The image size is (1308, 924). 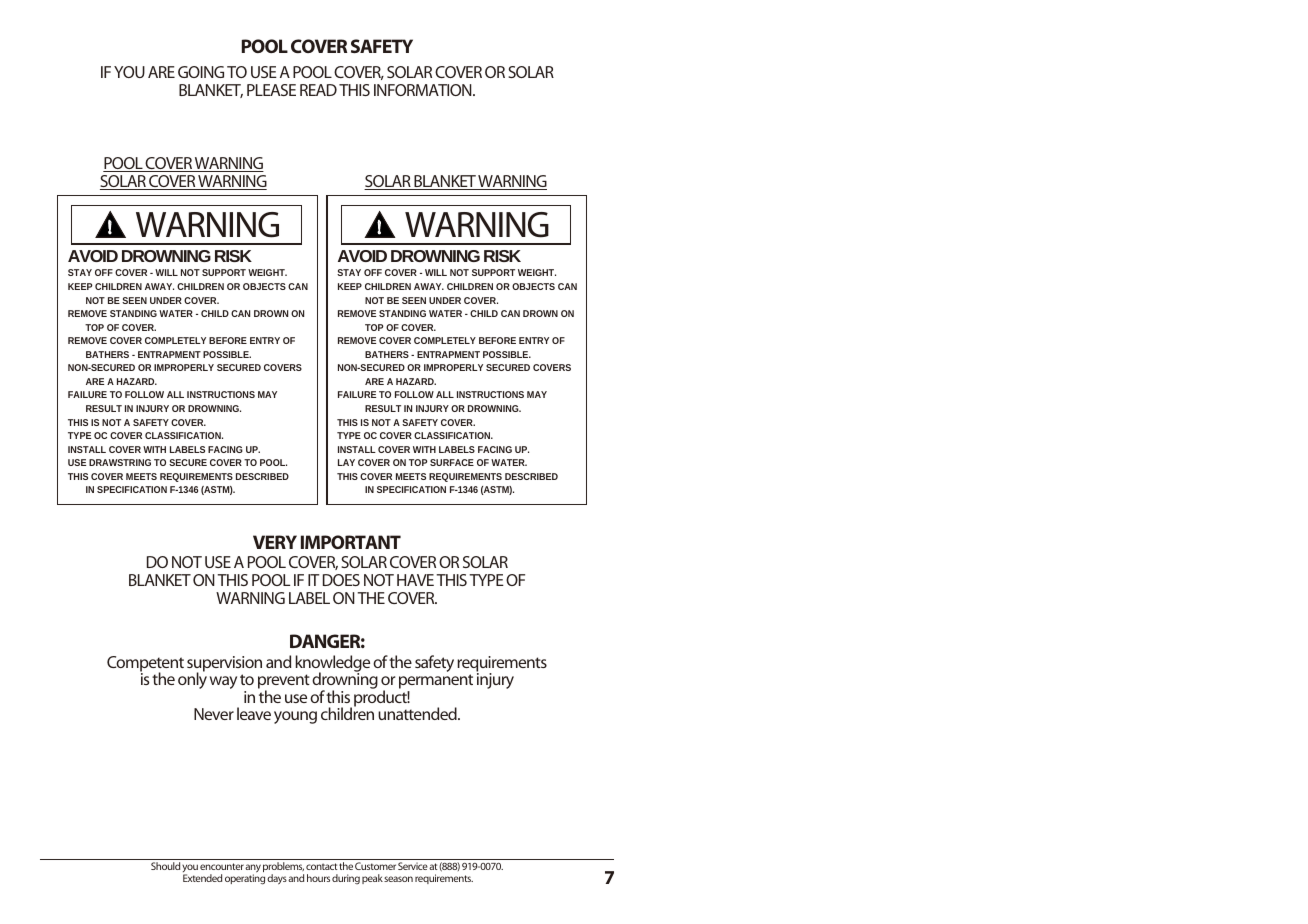 What do you see at coordinates (275, 542) in the screenshot?
I see `VERY` at bounding box center [275, 542].
